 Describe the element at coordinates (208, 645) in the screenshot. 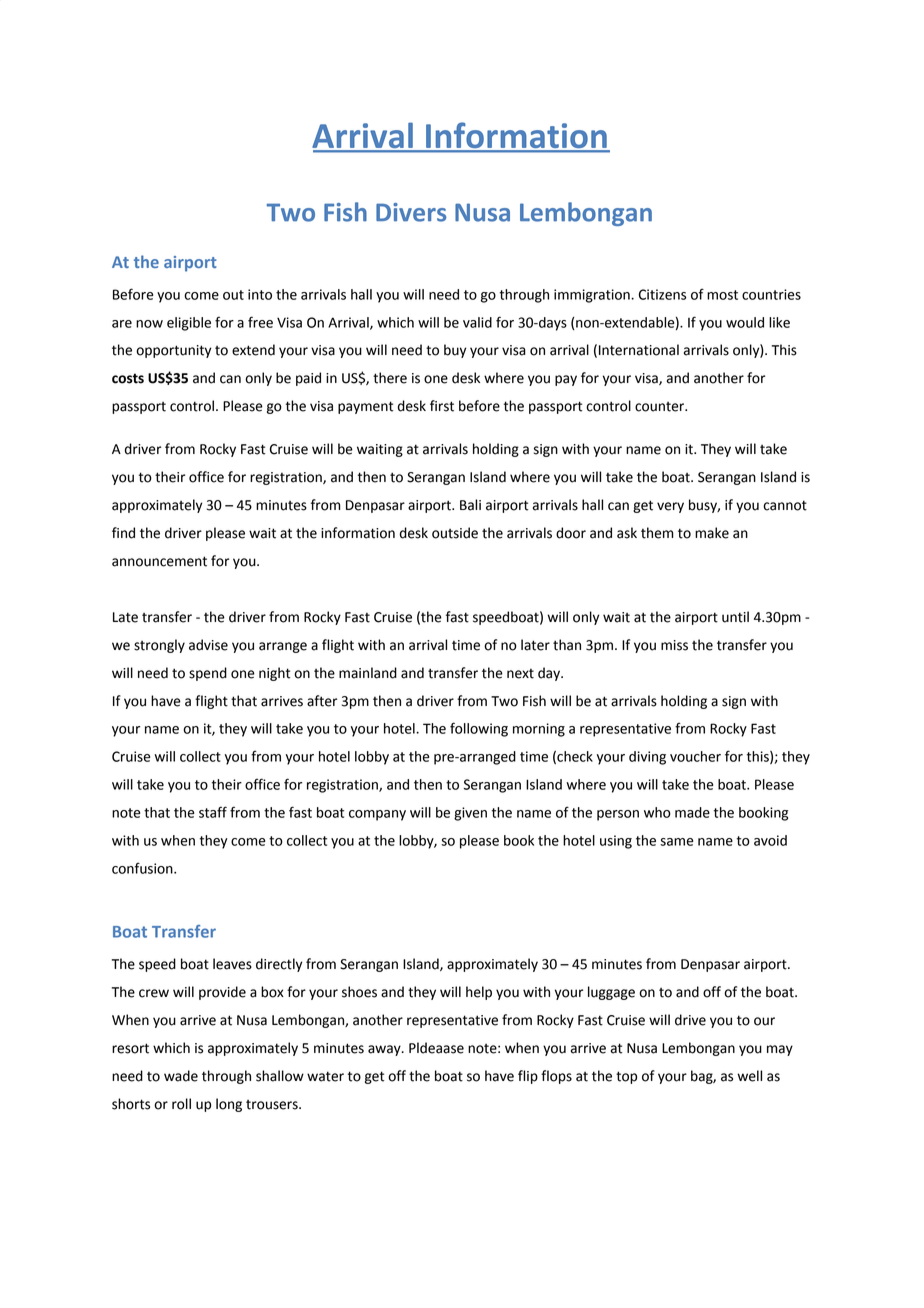

I see `advise` at that location.
